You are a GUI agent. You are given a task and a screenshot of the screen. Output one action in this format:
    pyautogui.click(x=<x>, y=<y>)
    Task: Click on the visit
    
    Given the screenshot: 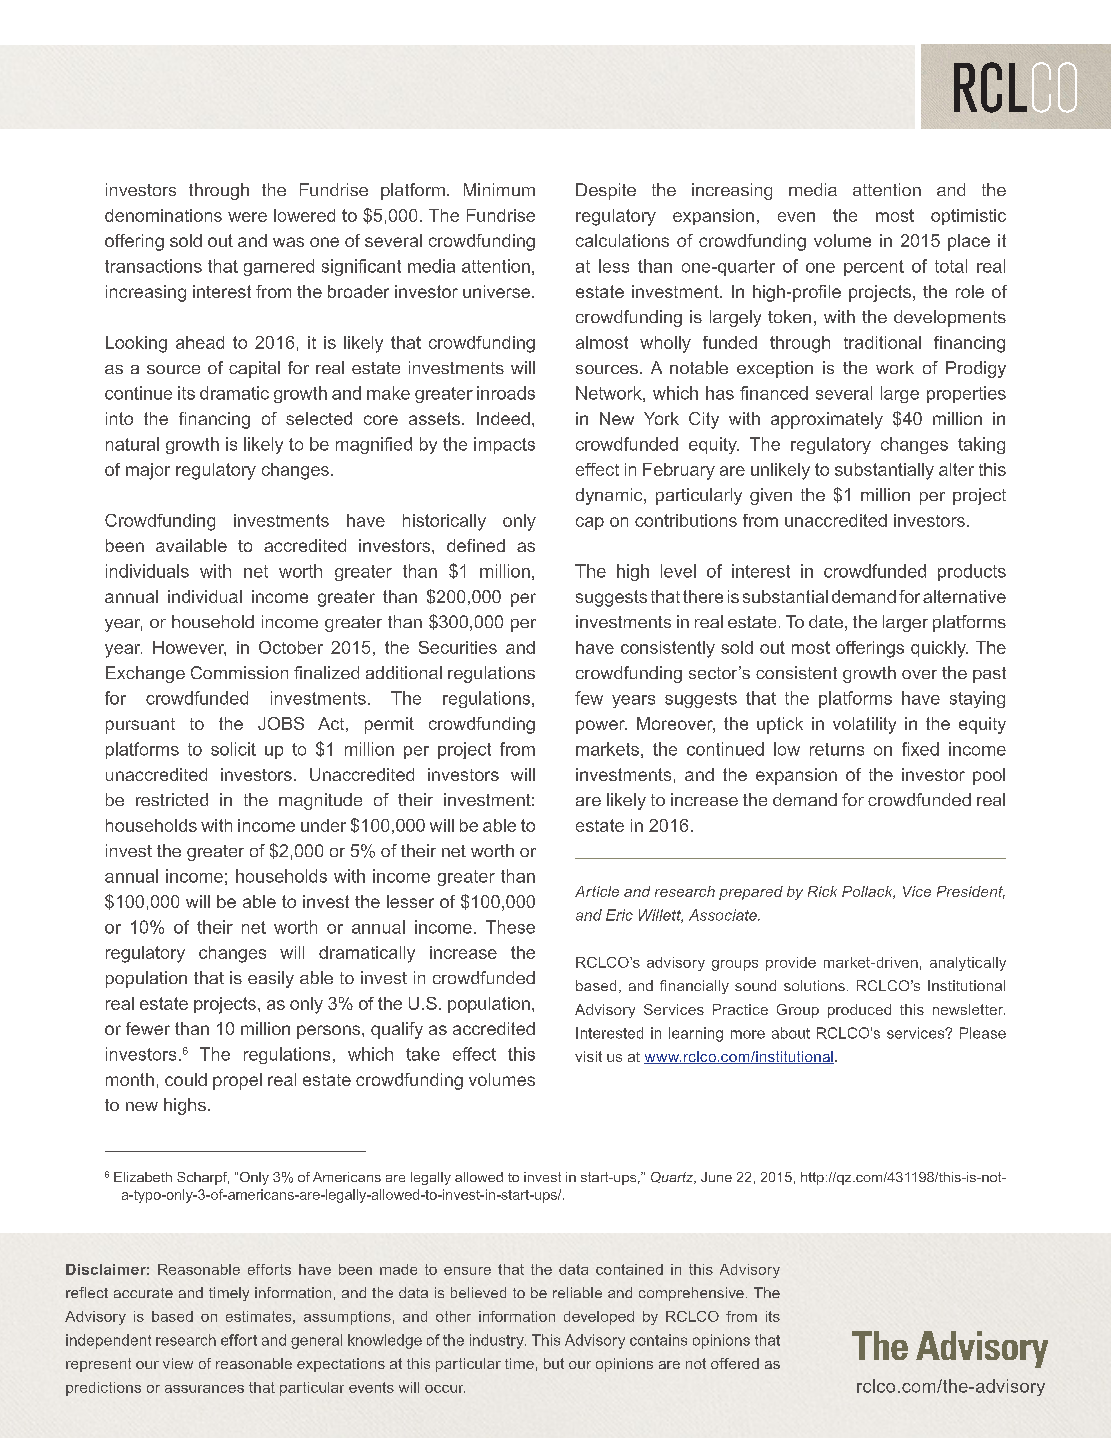 What is the action you would take?
    pyautogui.click(x=588, y=1056)
